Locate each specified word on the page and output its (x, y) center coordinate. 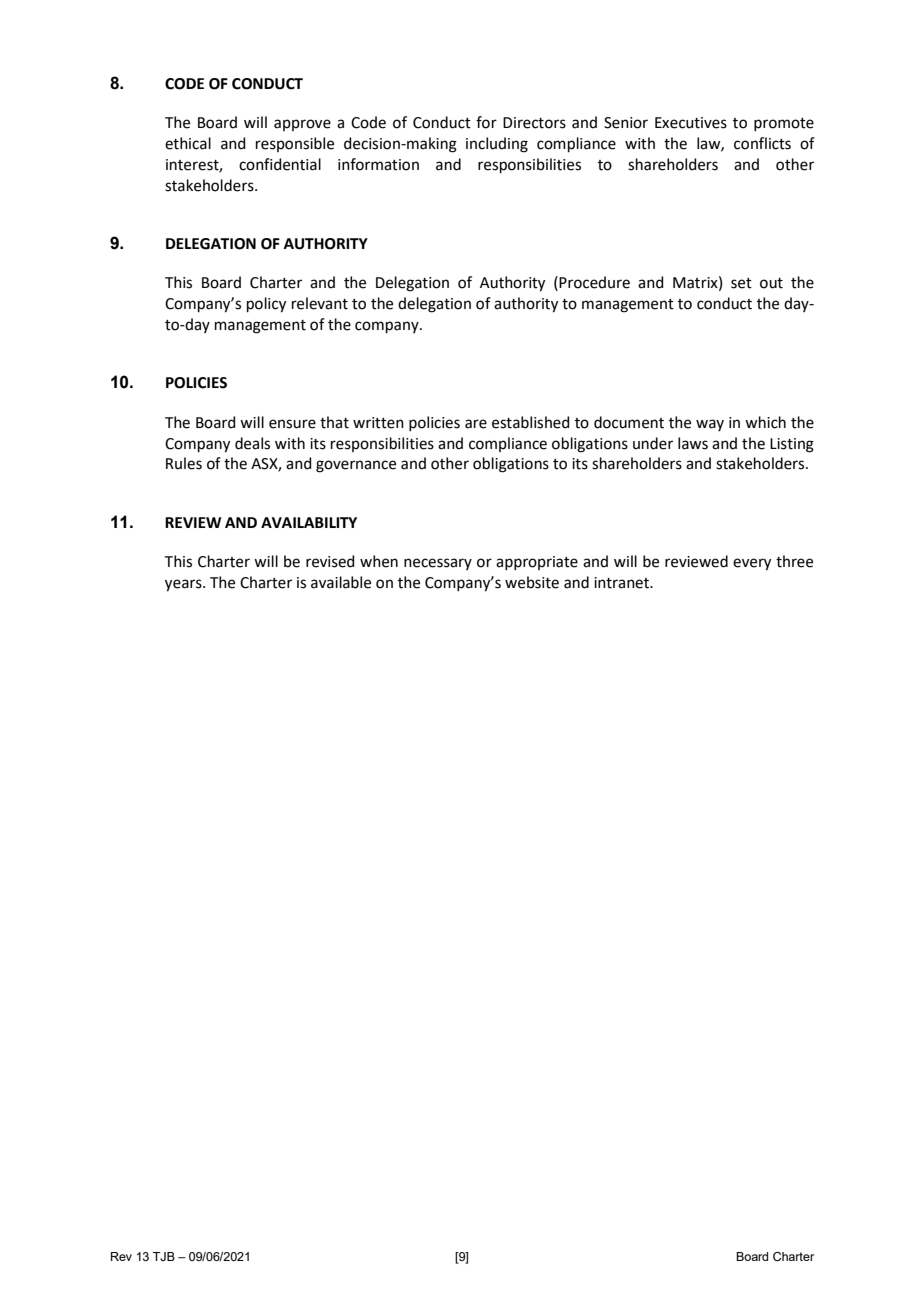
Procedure (594, 282)
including (497, 145)
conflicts (762, 143)
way (710, 425)
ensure (292, 424)
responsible (295, 144)
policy (266, 305)
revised (330, 561)
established (531, 422)
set (741, 283)
